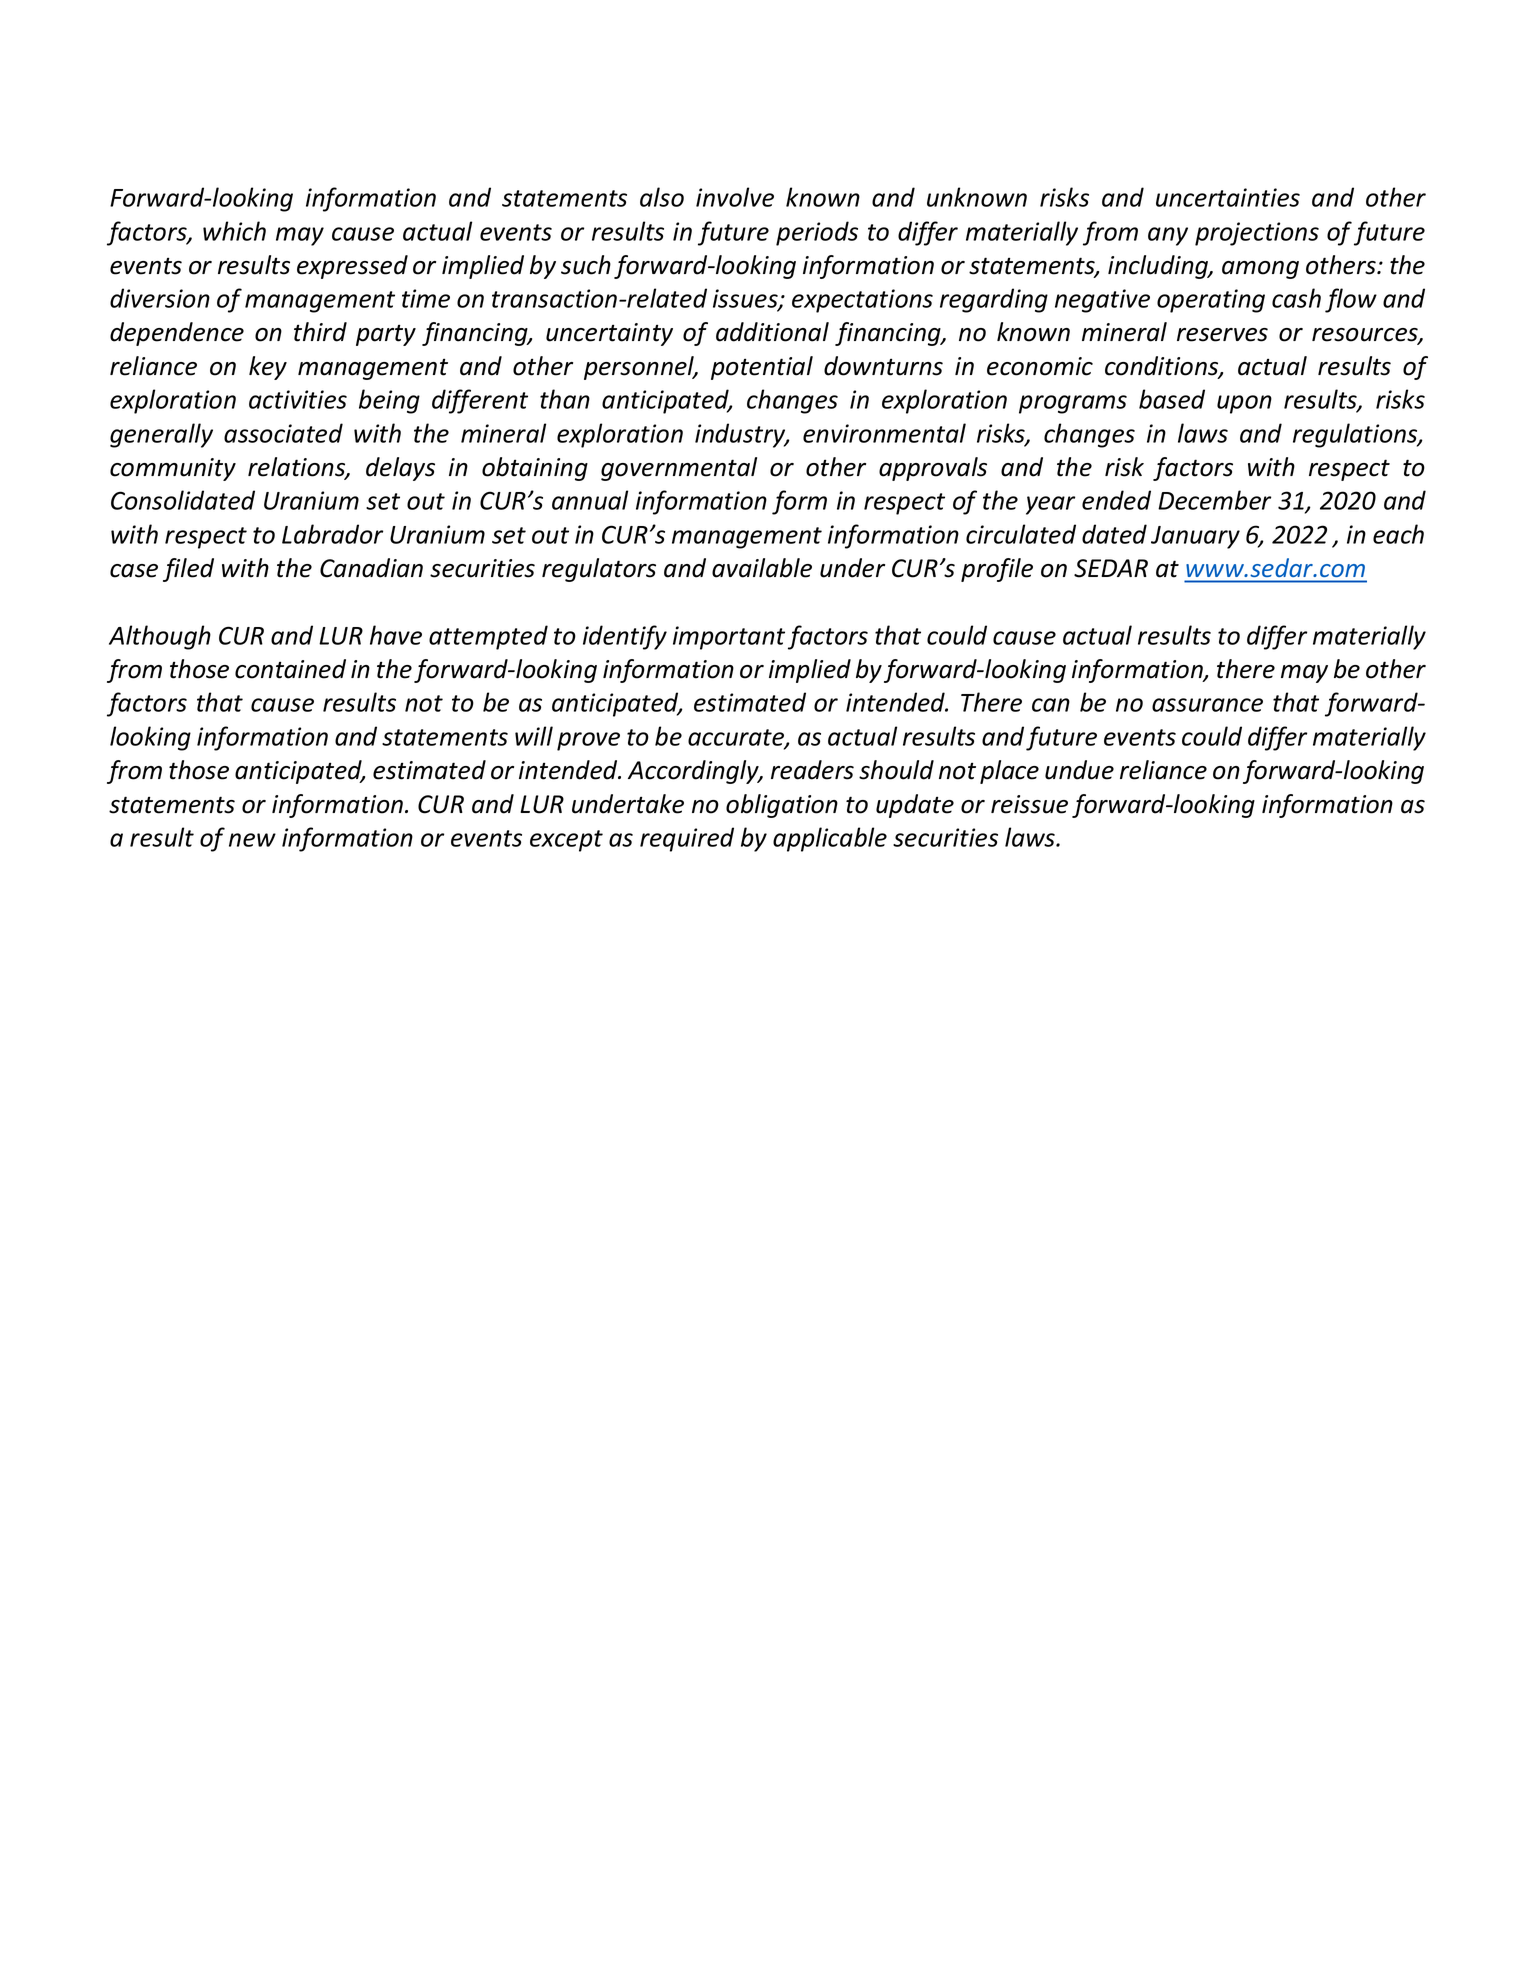 The image size is (1535, 1987). I want to click on upon, so click(1244, 404).
